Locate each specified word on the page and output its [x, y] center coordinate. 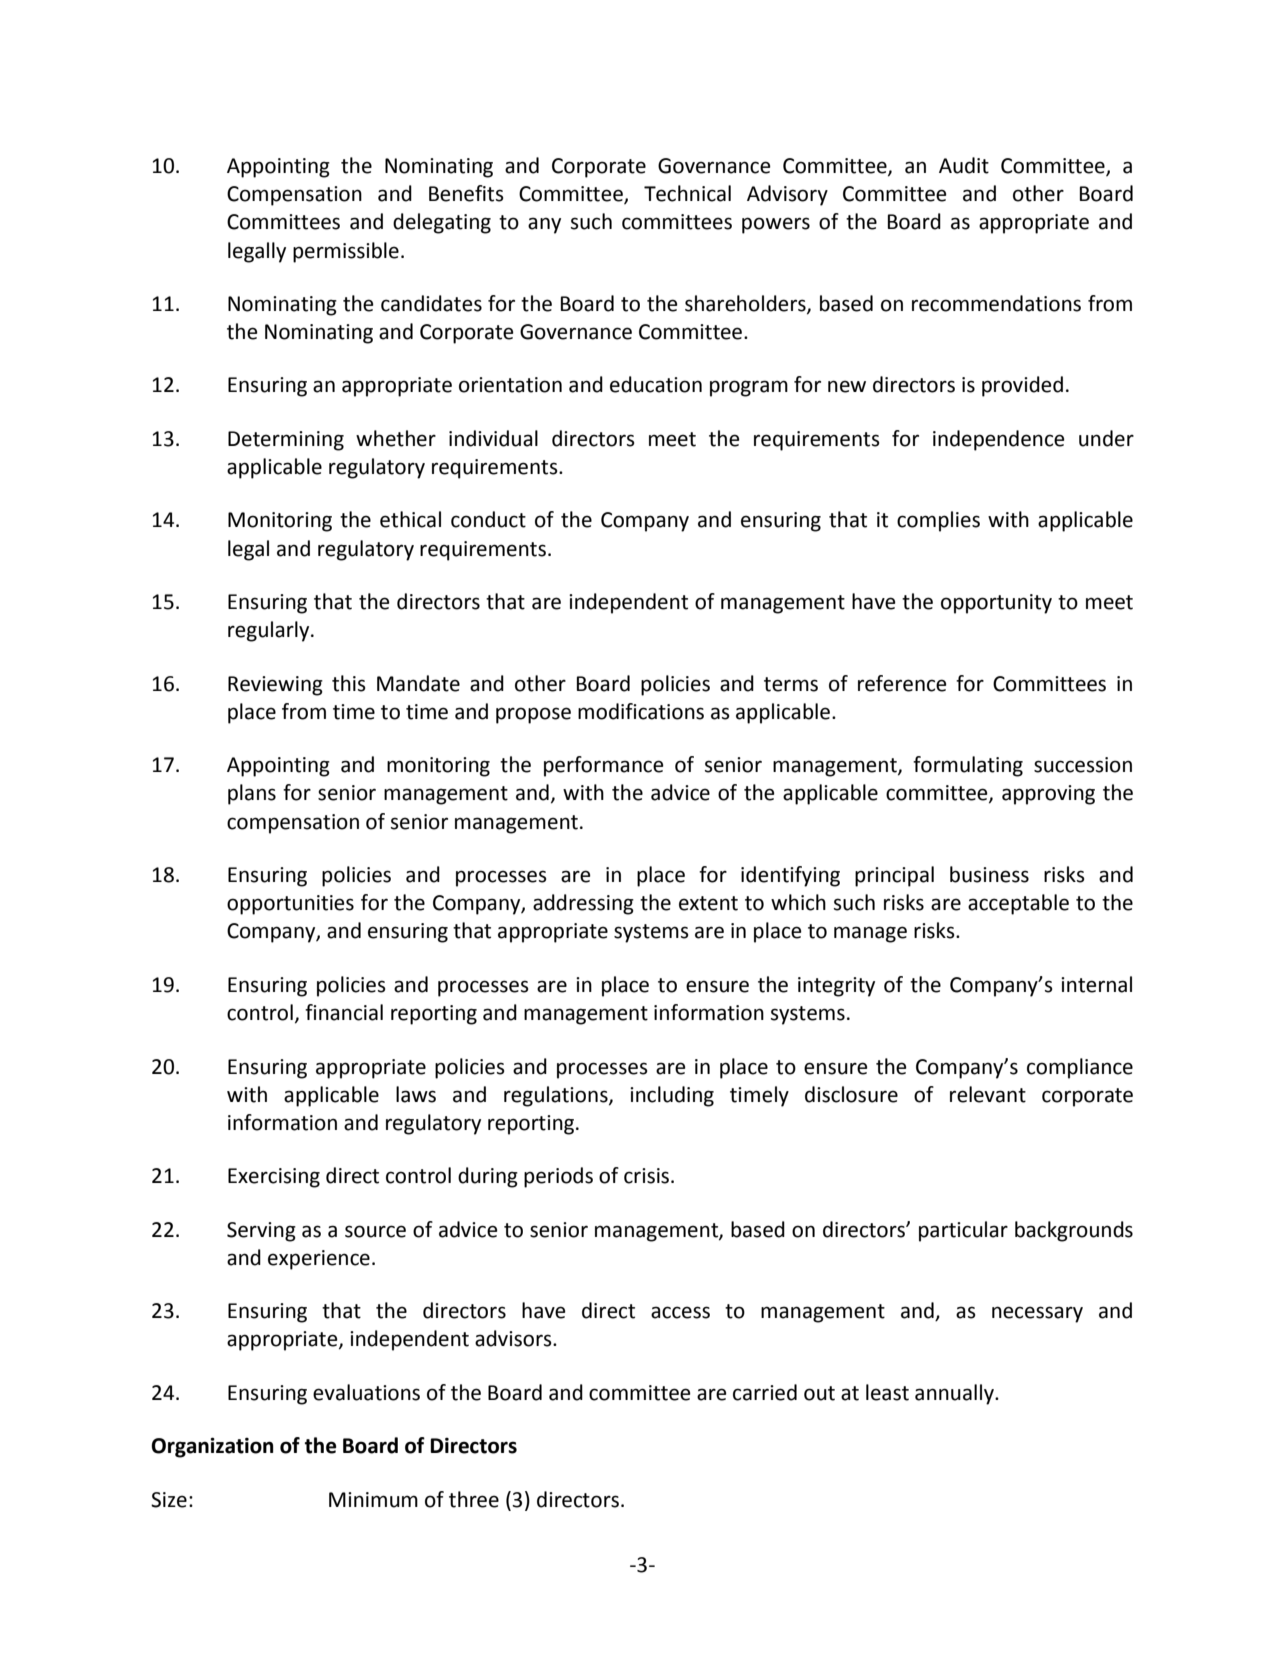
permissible [346, 252]
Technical [687, 193]
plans [252, 794]
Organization [212, 1447]
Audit [964, 165]
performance [604, 766]
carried [765, 1392]
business [989, 874]
